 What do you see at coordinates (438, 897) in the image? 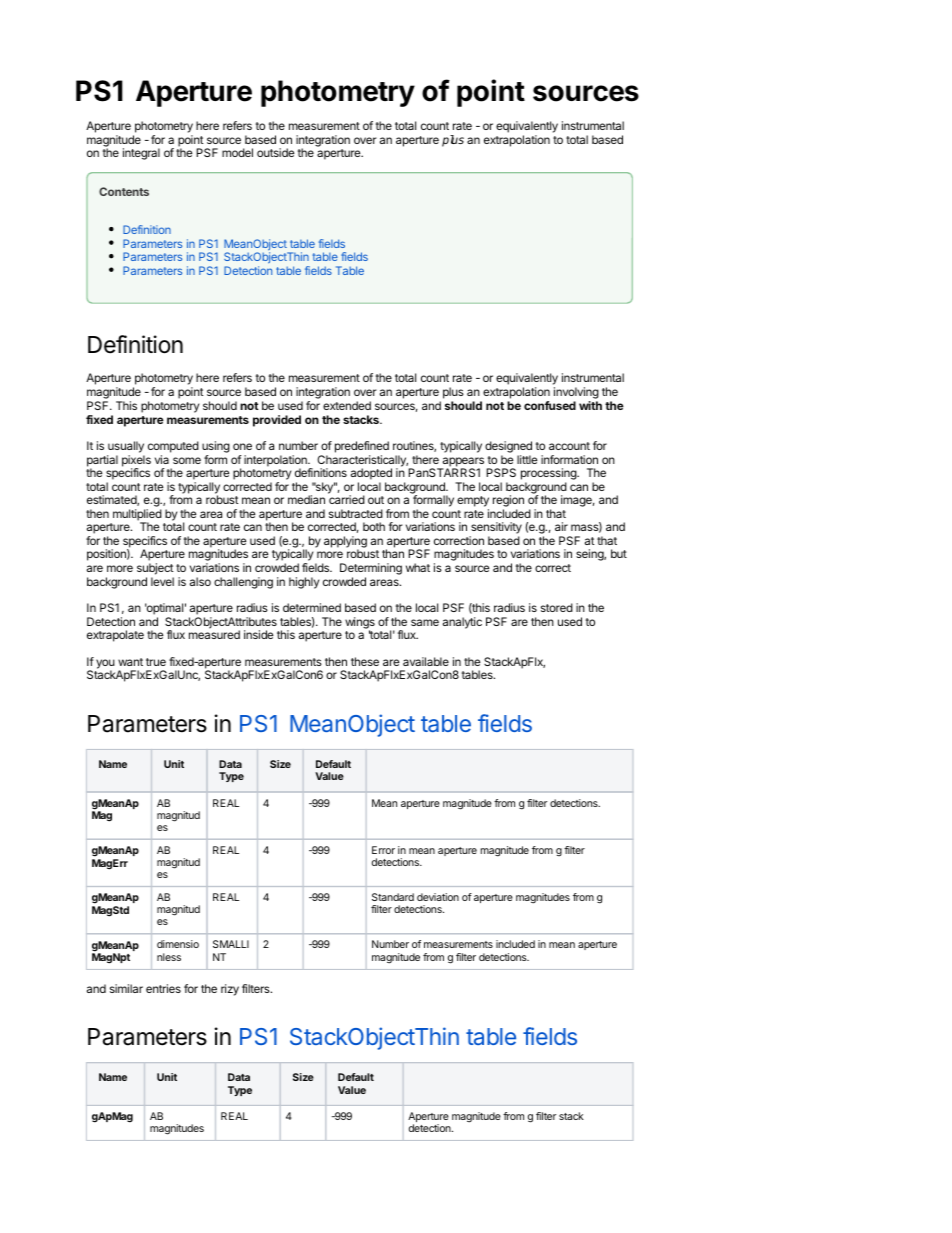
I see `deviation` at bounding box center [438, 897].
